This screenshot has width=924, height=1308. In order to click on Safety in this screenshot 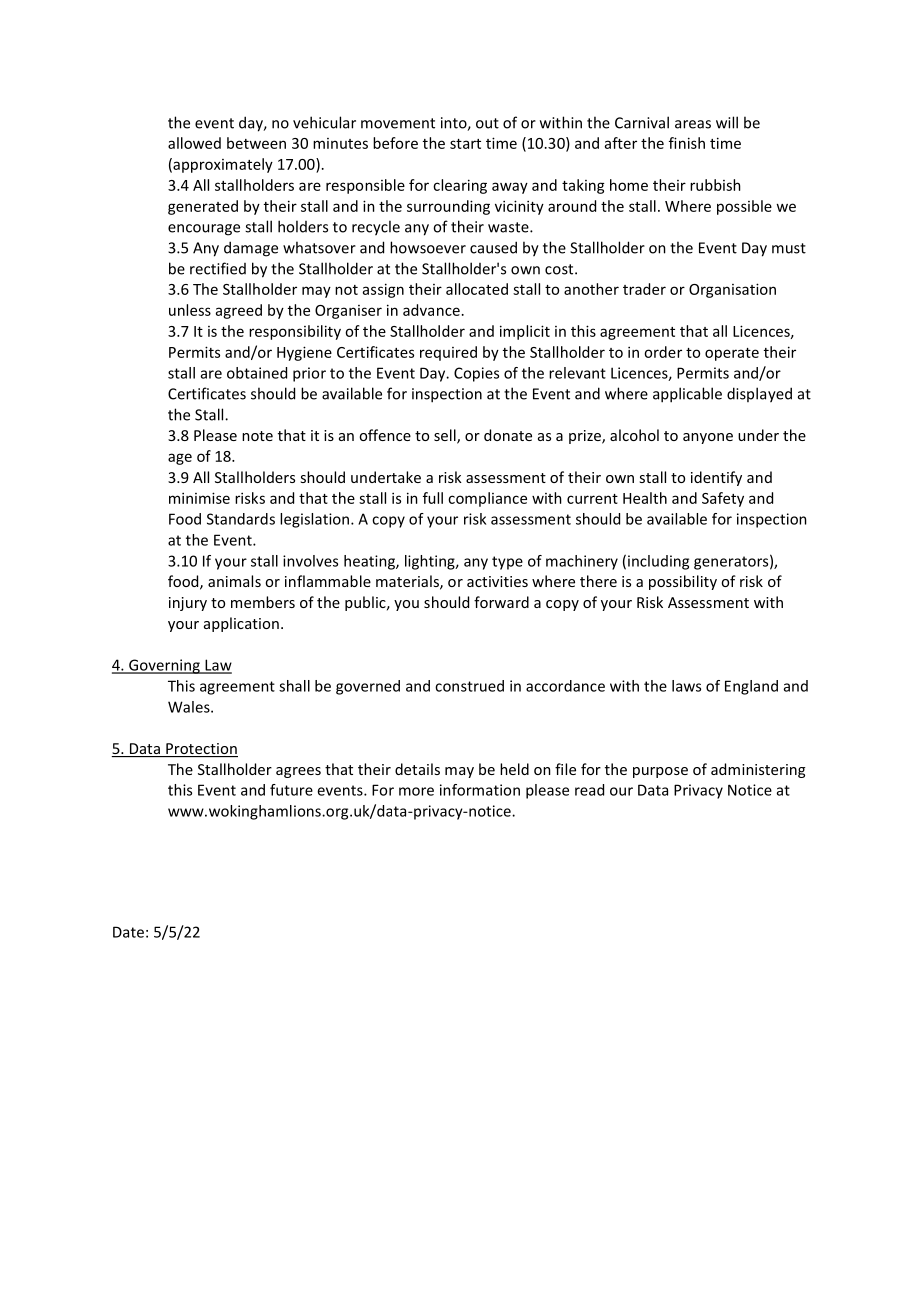, I will do `click(723, 499)`.
